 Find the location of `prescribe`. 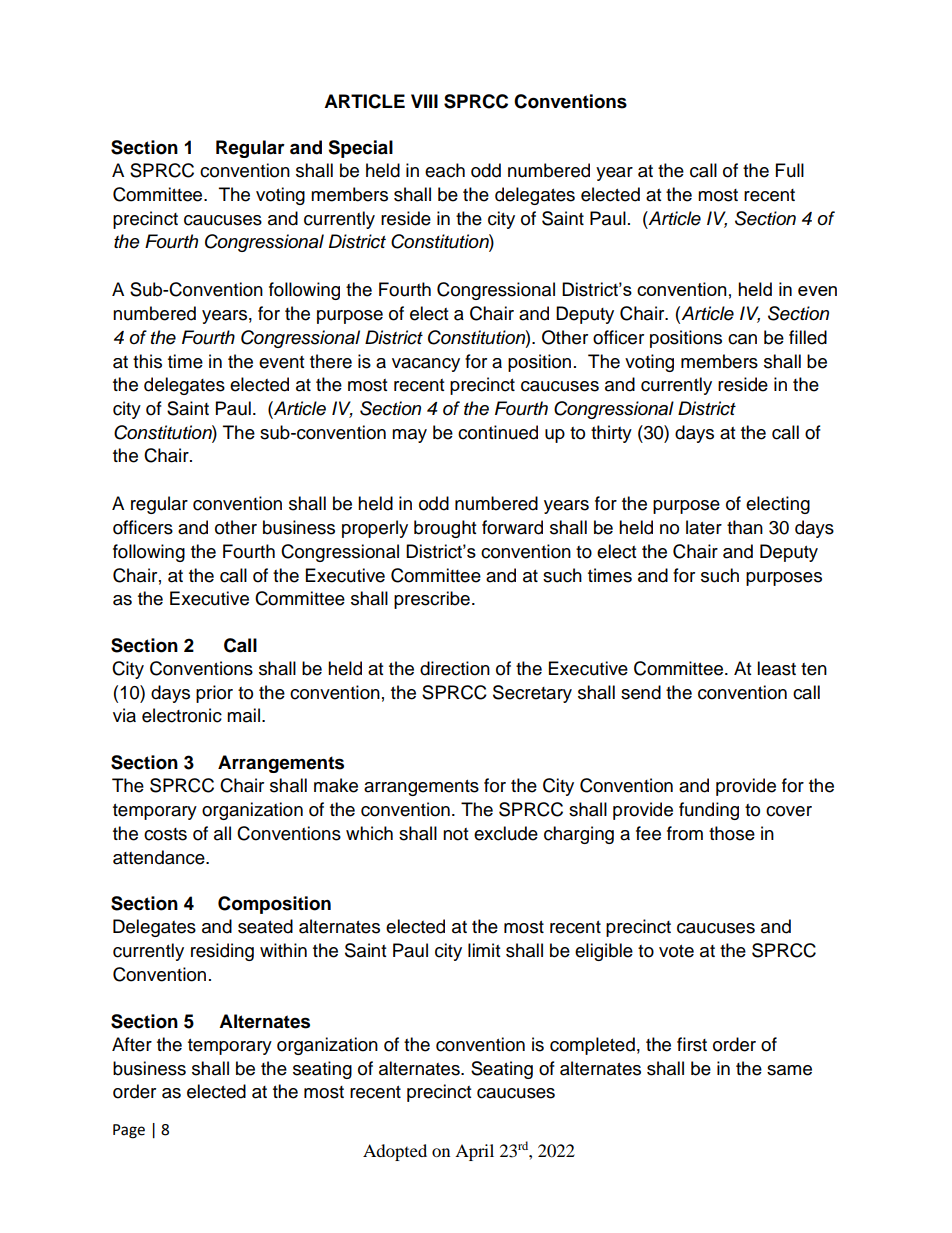

prescribe is located at coordinates (432, 600).
